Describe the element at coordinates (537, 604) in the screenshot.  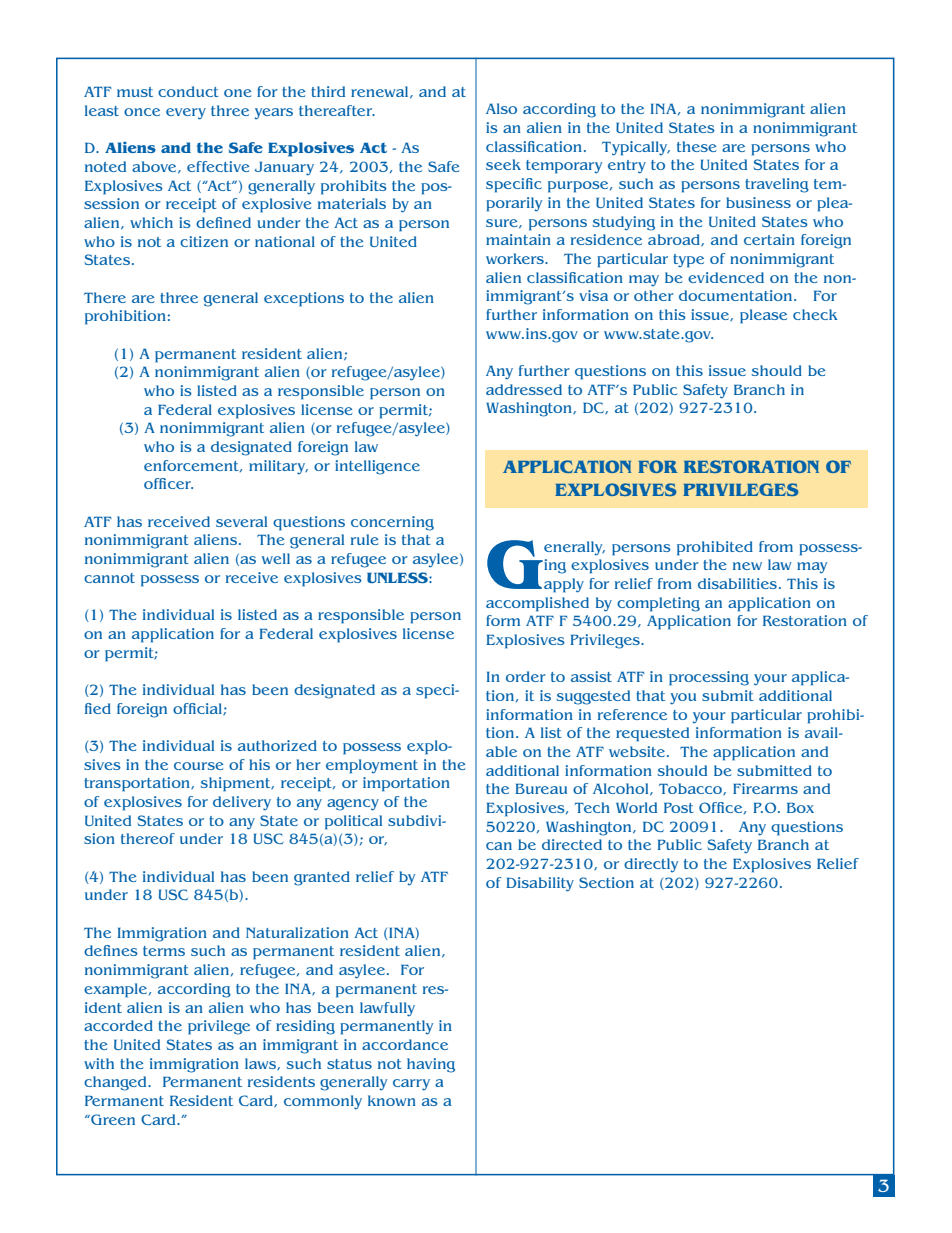
I see `accomplished` at that location.
